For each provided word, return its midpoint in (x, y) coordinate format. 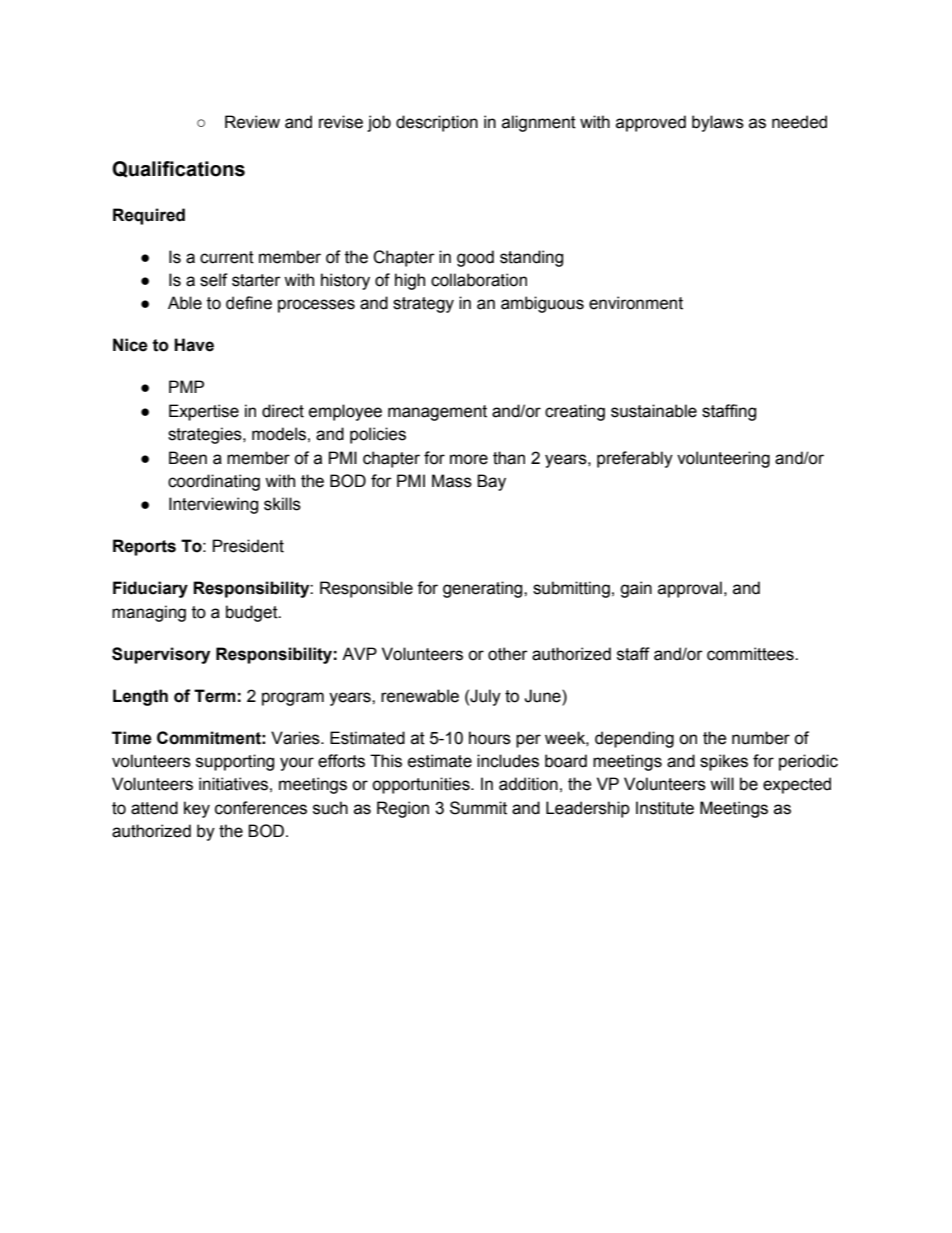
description (437, 123)
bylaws (718, 123)
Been (188, 458)
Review (252, 122)
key (197, 809)
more (469, 459)
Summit (478, 808)
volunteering (723, 459)
